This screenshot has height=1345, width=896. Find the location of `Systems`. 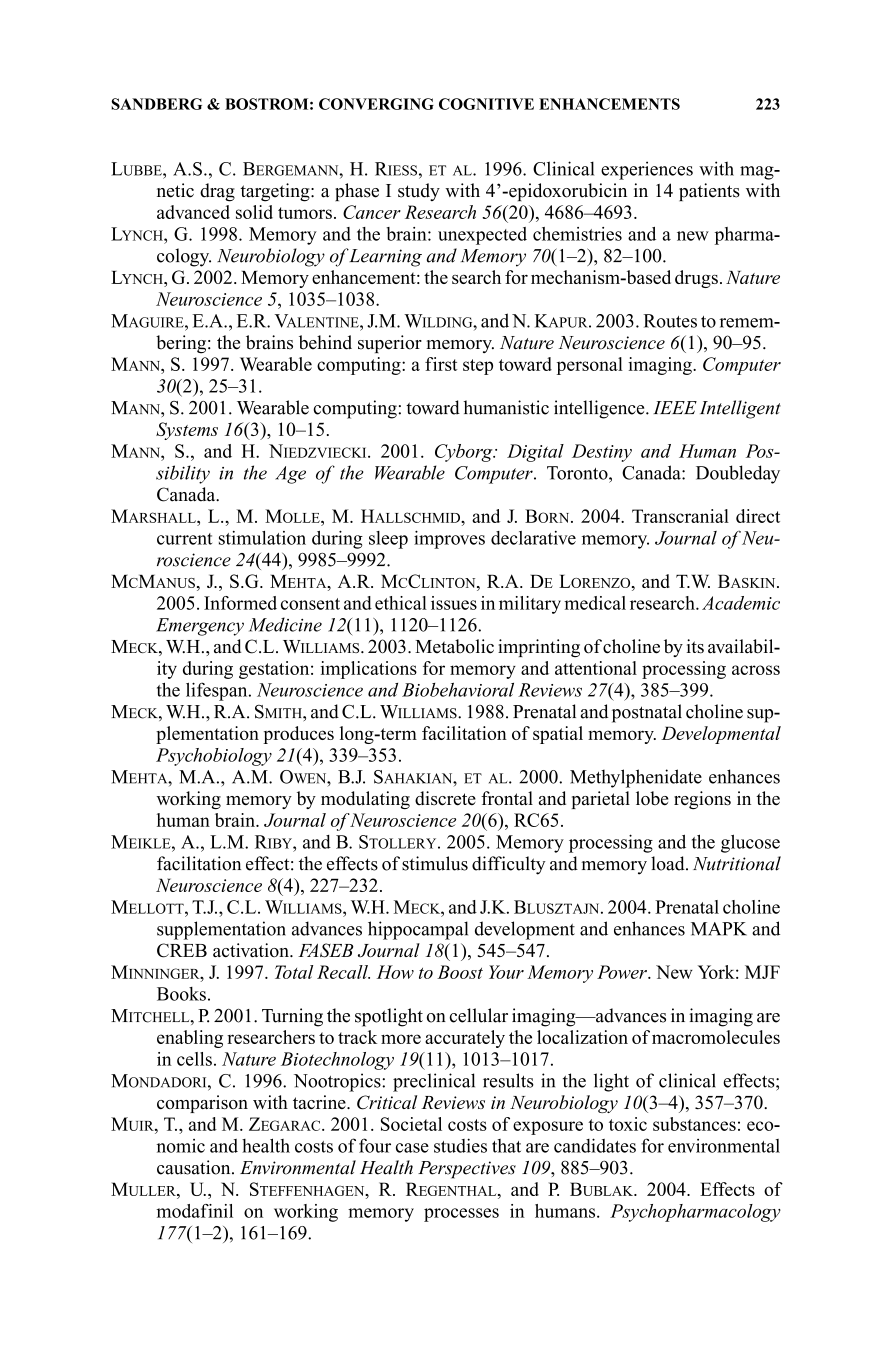

Systems is located at coordinates (187, 431).
